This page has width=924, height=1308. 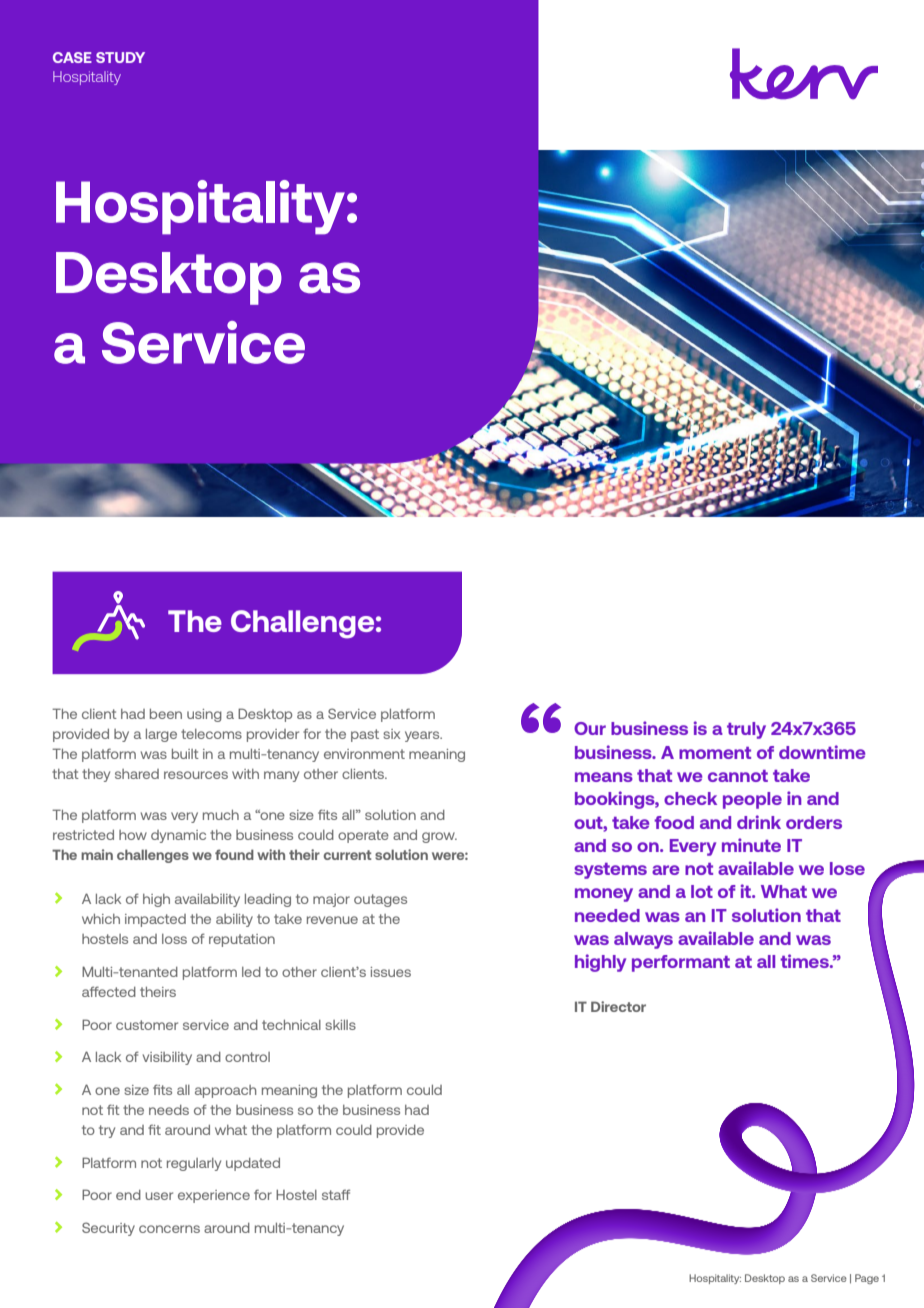 I want to click on years, so click(x=423, y=736).
